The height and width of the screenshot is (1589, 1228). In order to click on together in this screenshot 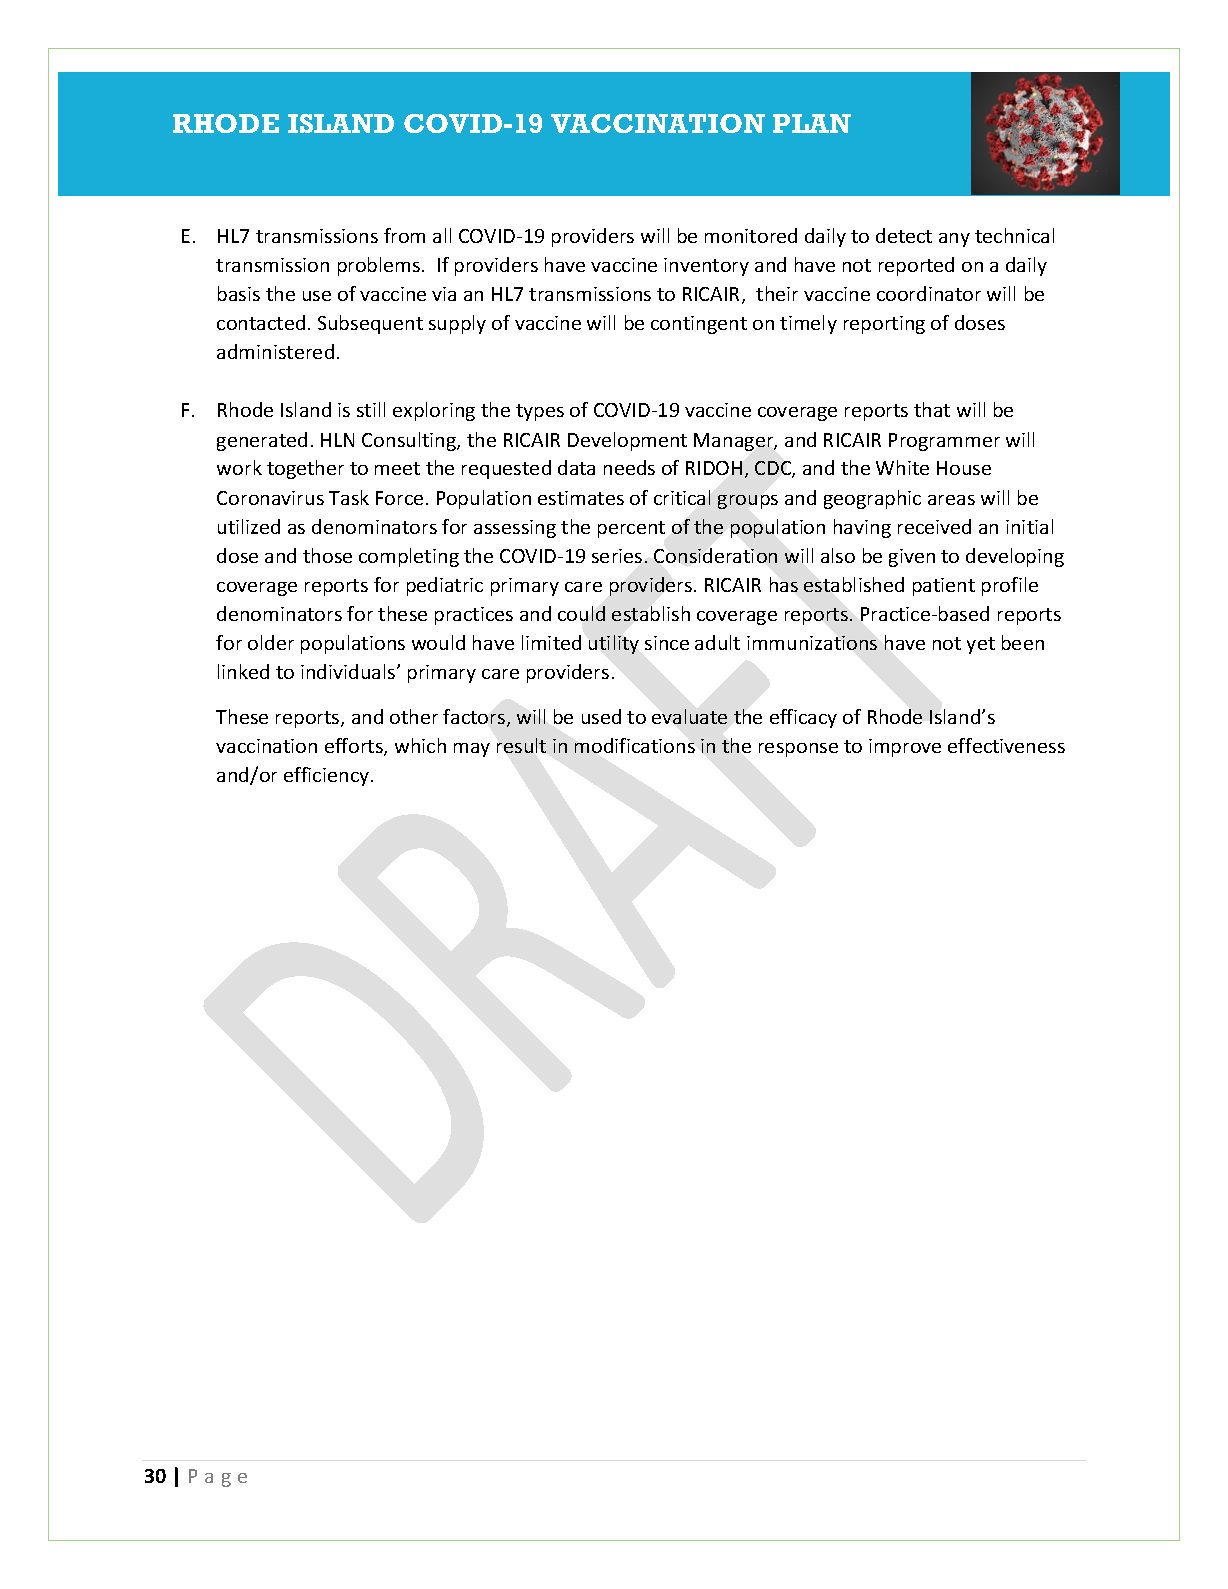, I will do `click(305, 469)`.
